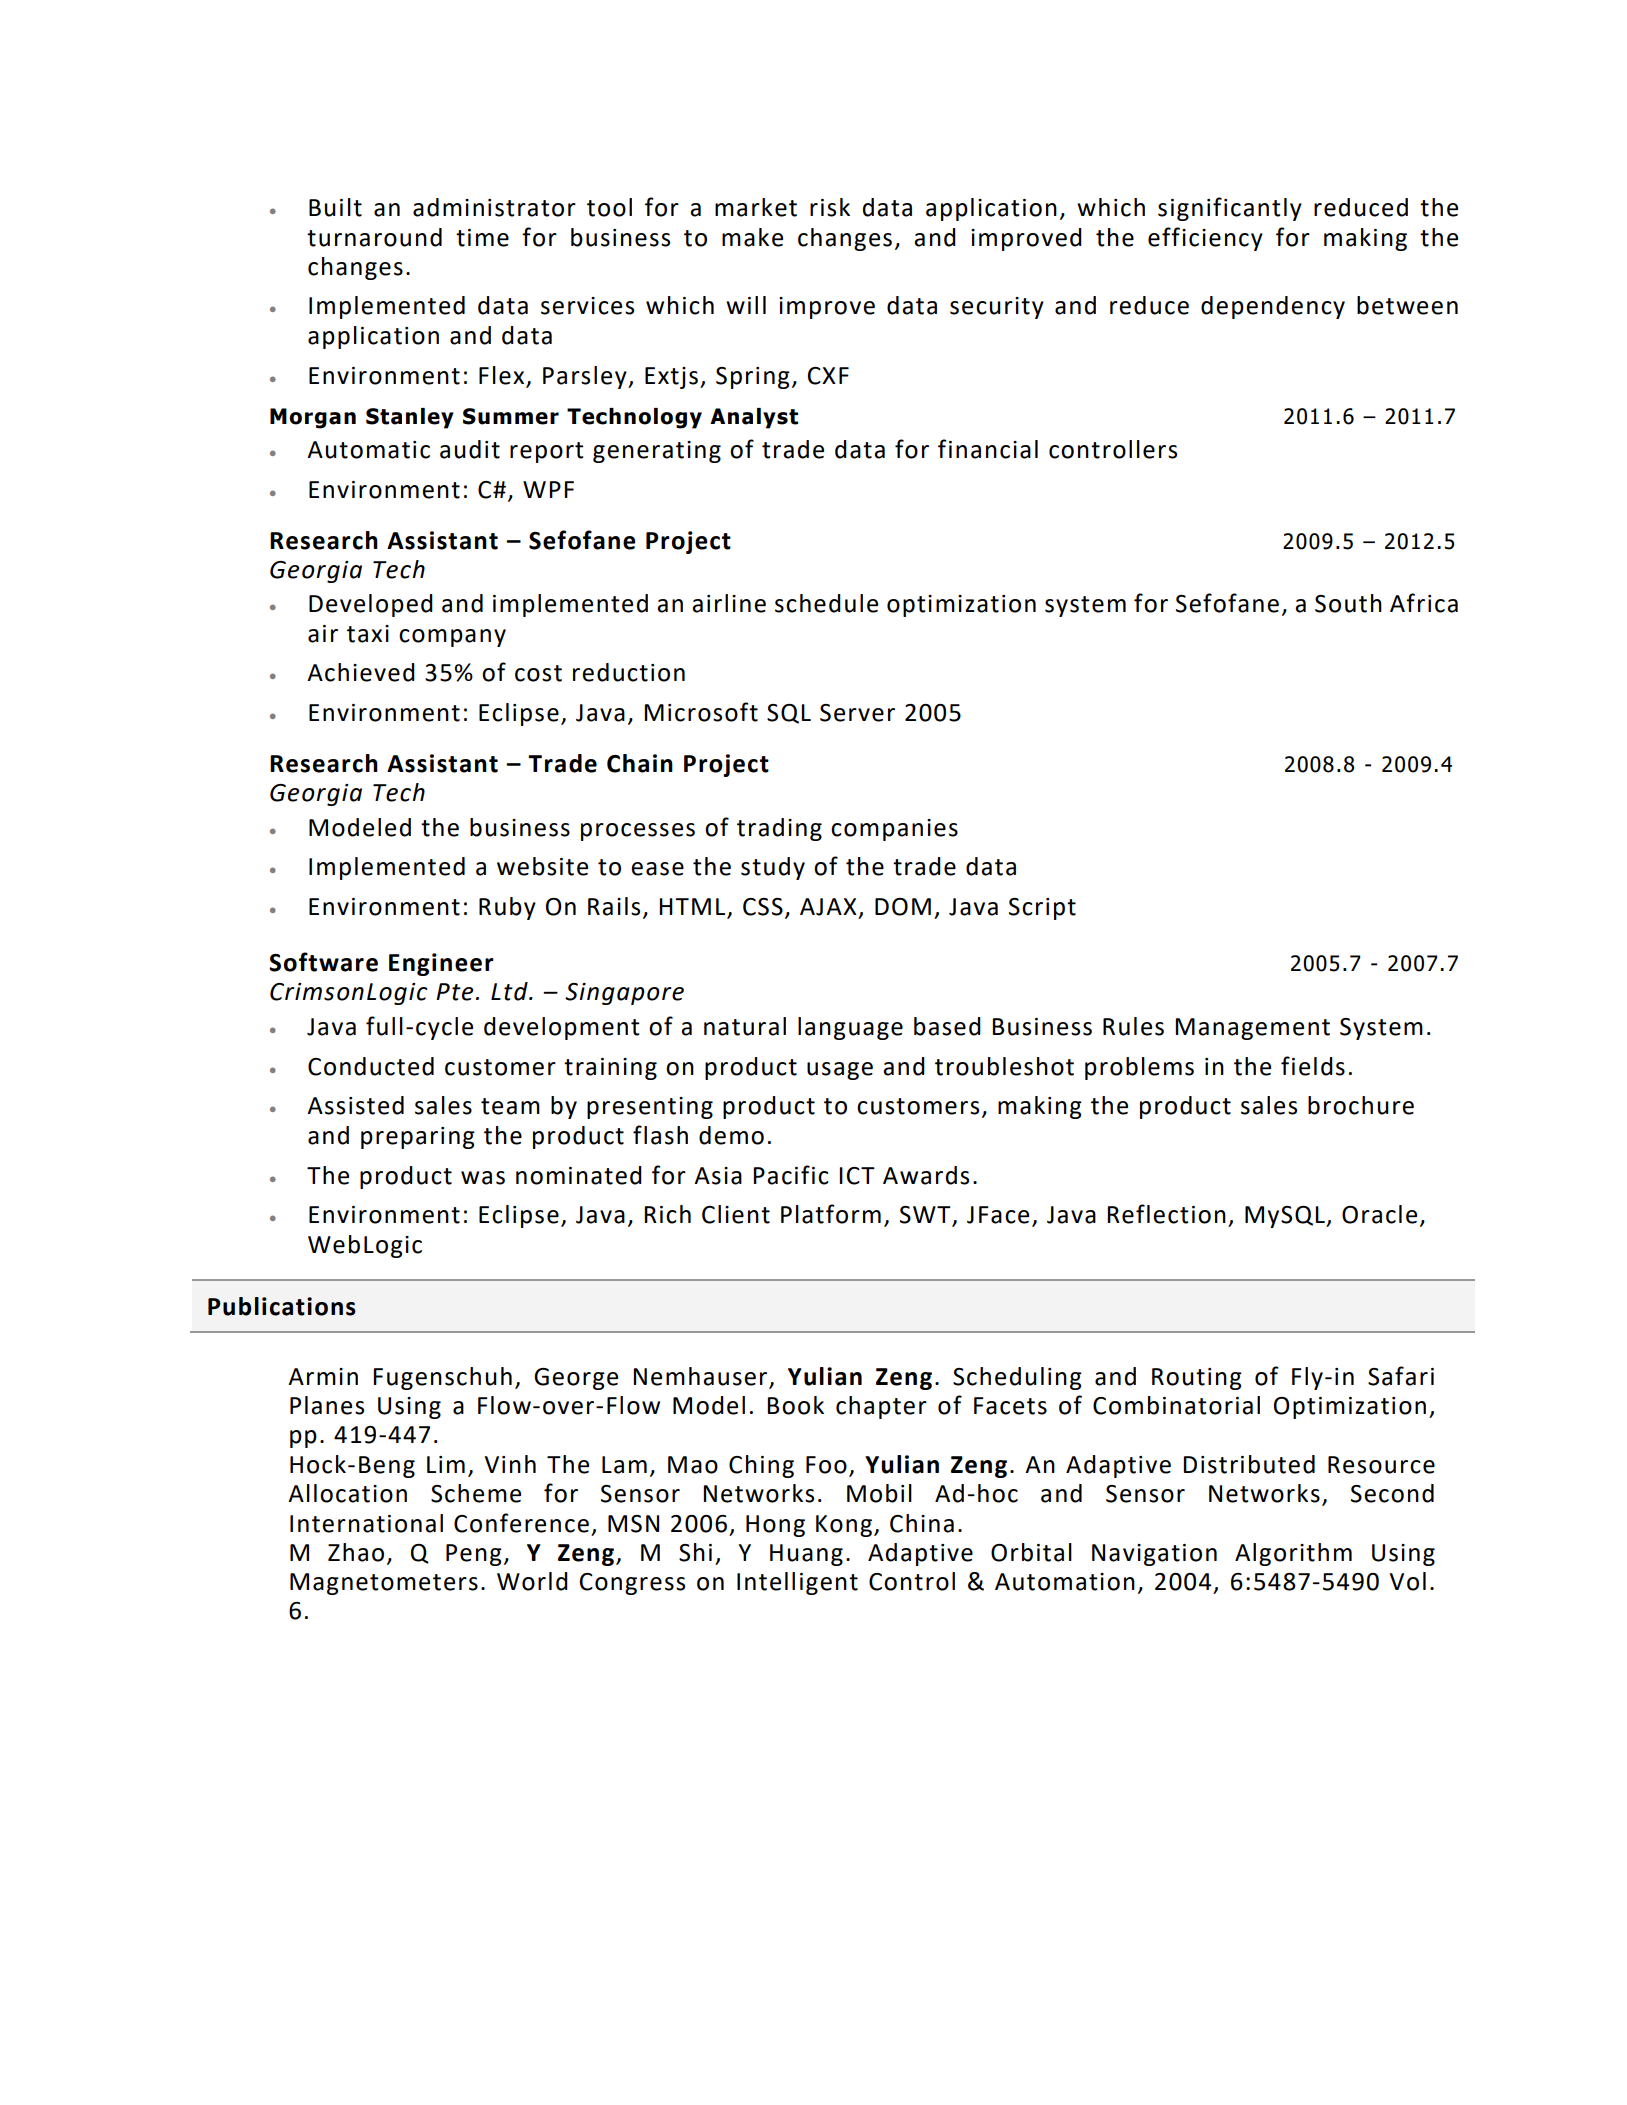 The width and height of the screenshot is (1627, 2105). What do you see at coordinates (844, 1526) in the screenshot?
I see `Kong` at bounding box center [844, 1526].
